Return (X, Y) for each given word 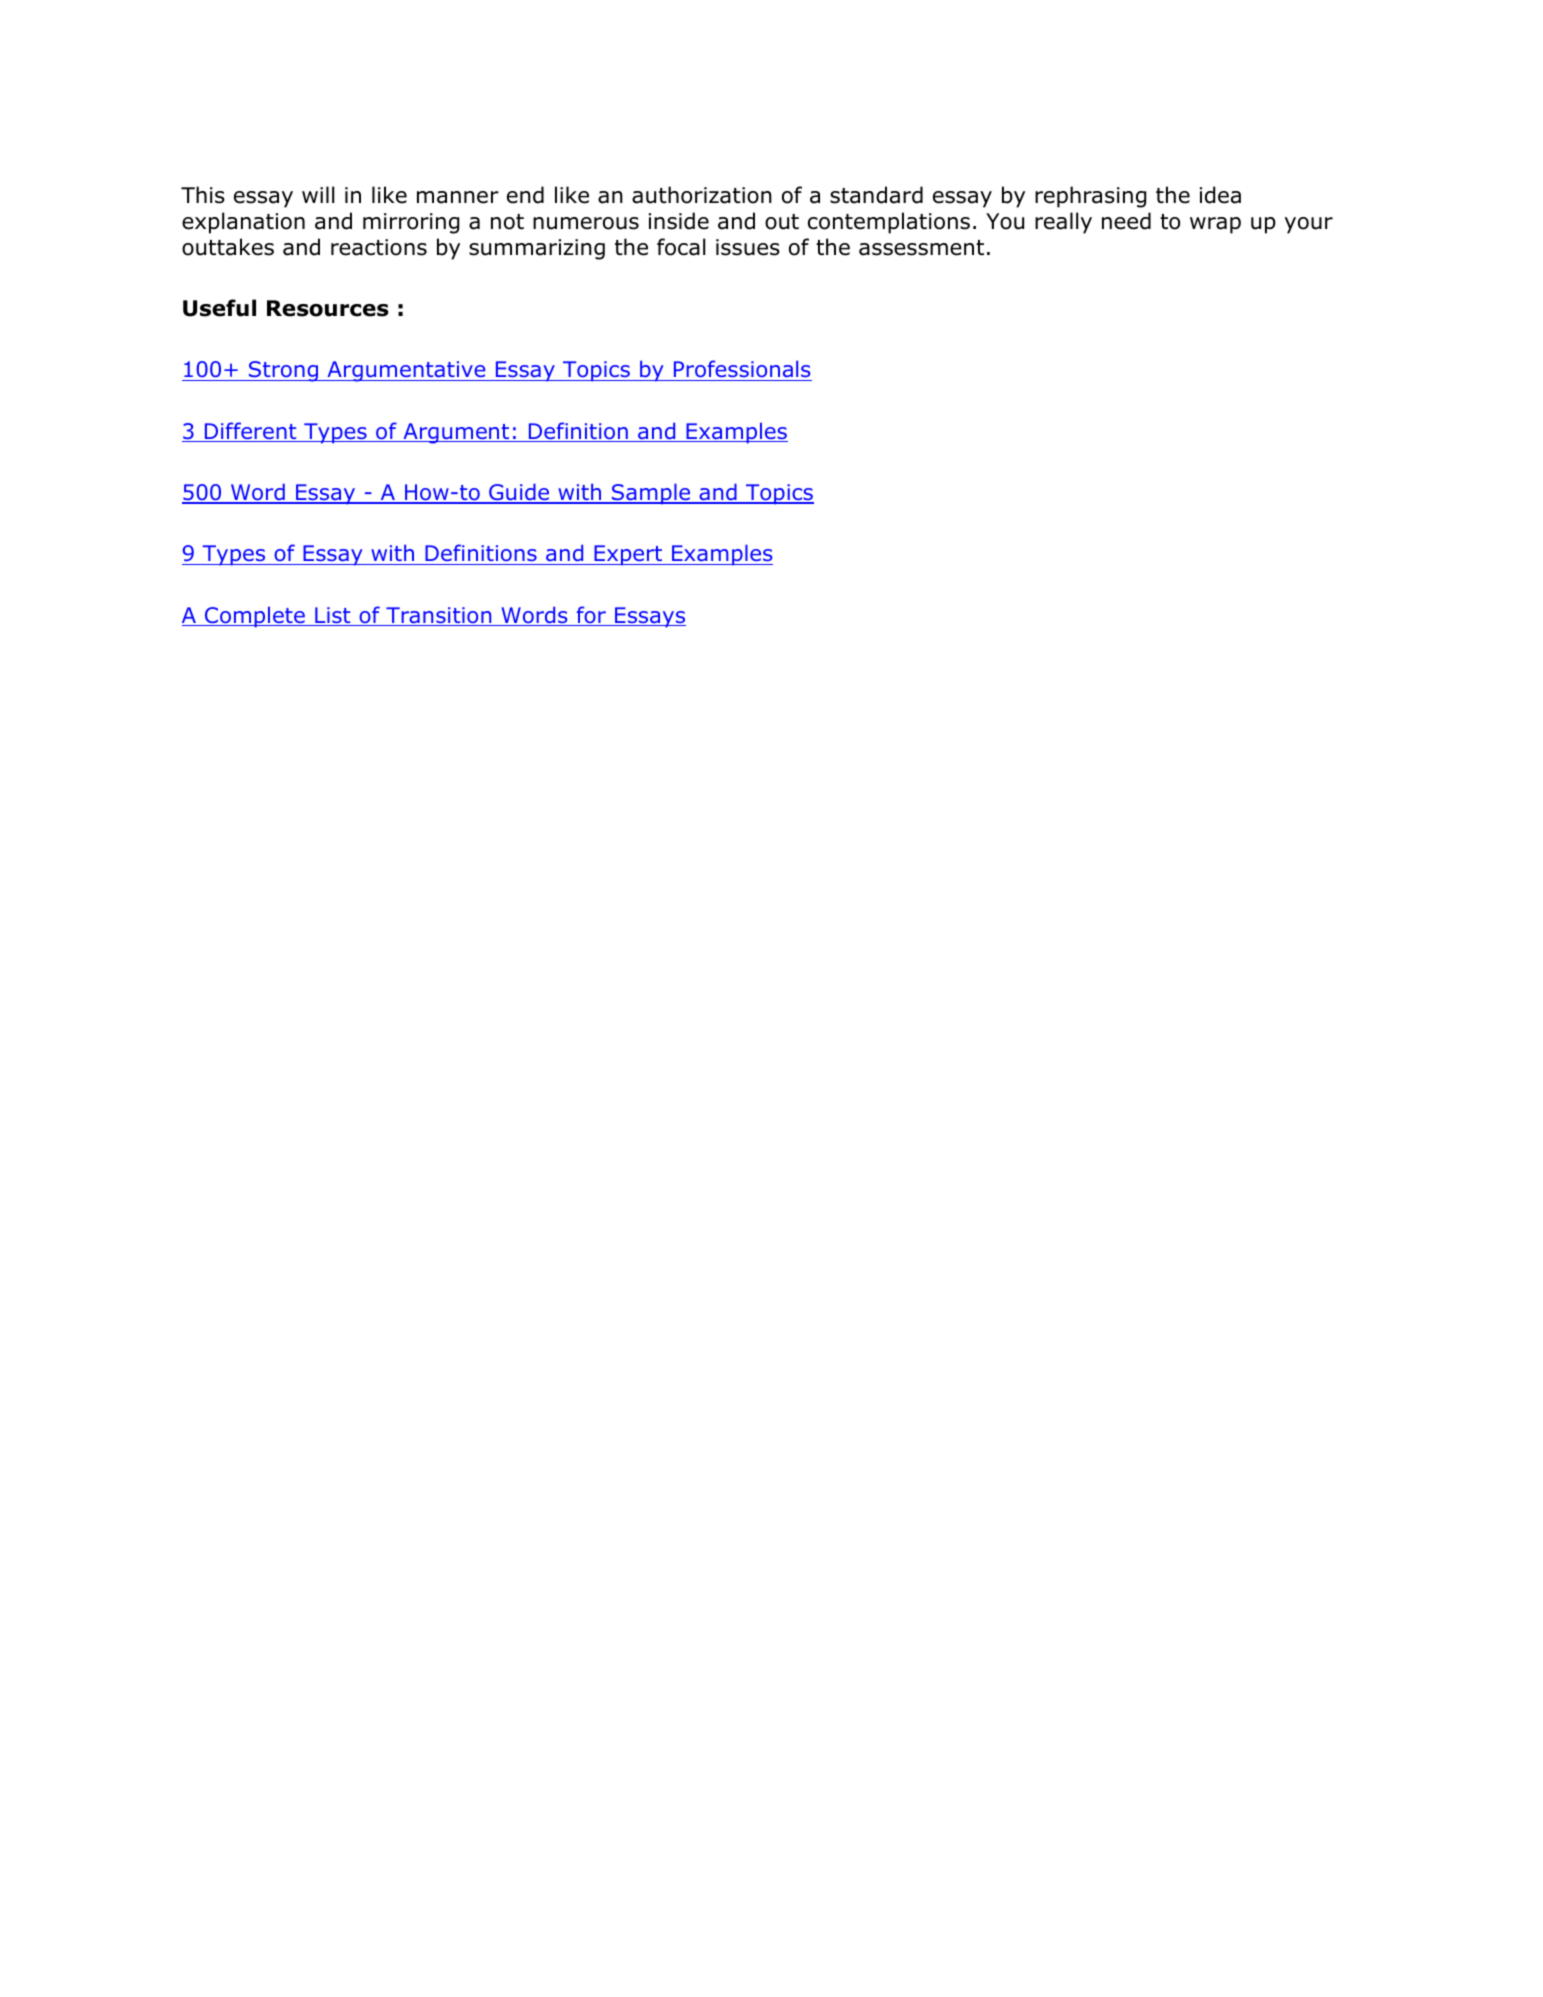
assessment (921, 248)
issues (748, 247)
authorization (702, 195)
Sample (651, 494)
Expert (628, 555)
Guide (519, 493)
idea (1220, 195)
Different (250, 432)
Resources (328, 308)
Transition (439, 616)
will (318, 194)
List (333, 616)
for (591, 616)
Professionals (742, 370)
